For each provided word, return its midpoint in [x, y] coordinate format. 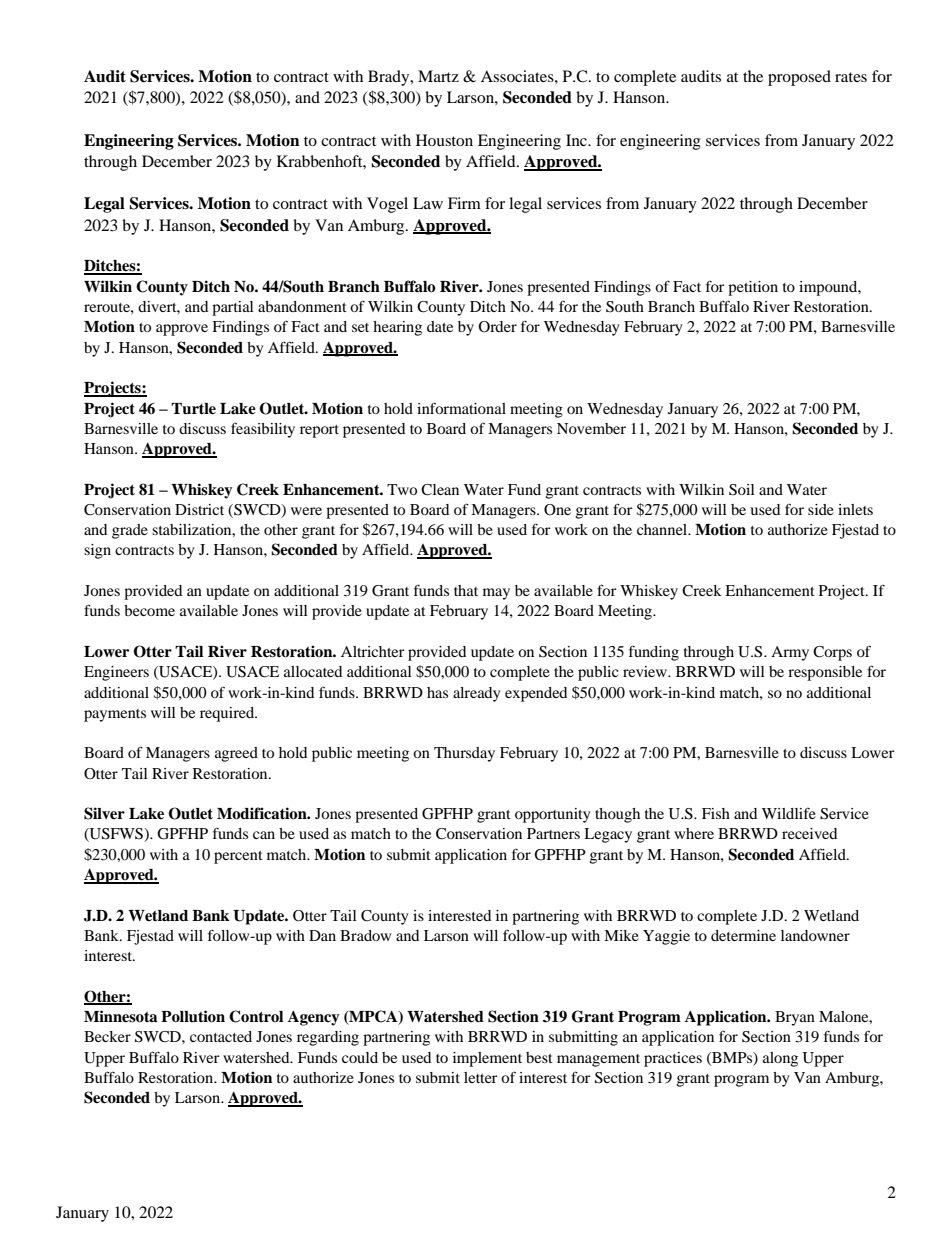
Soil [742, 490]
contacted [221, 1036]
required [228, 714]
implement [487, 1059]
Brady [390, 78]
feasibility [263, 430]
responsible [825, 673]
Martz [438, 76]
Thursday [464, 754]
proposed [799, 78]
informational [461, 408]
